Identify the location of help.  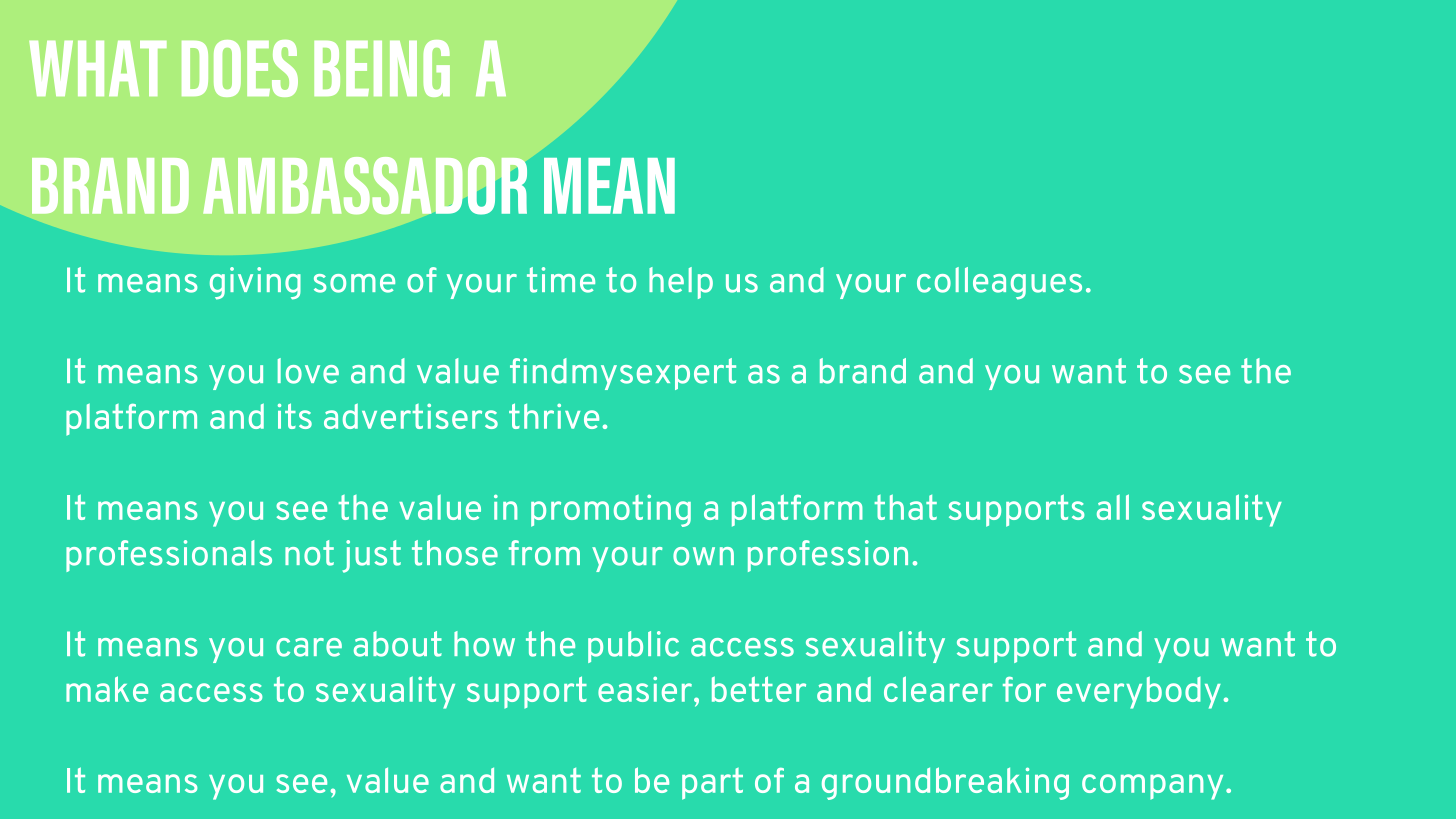
(681, 283).
